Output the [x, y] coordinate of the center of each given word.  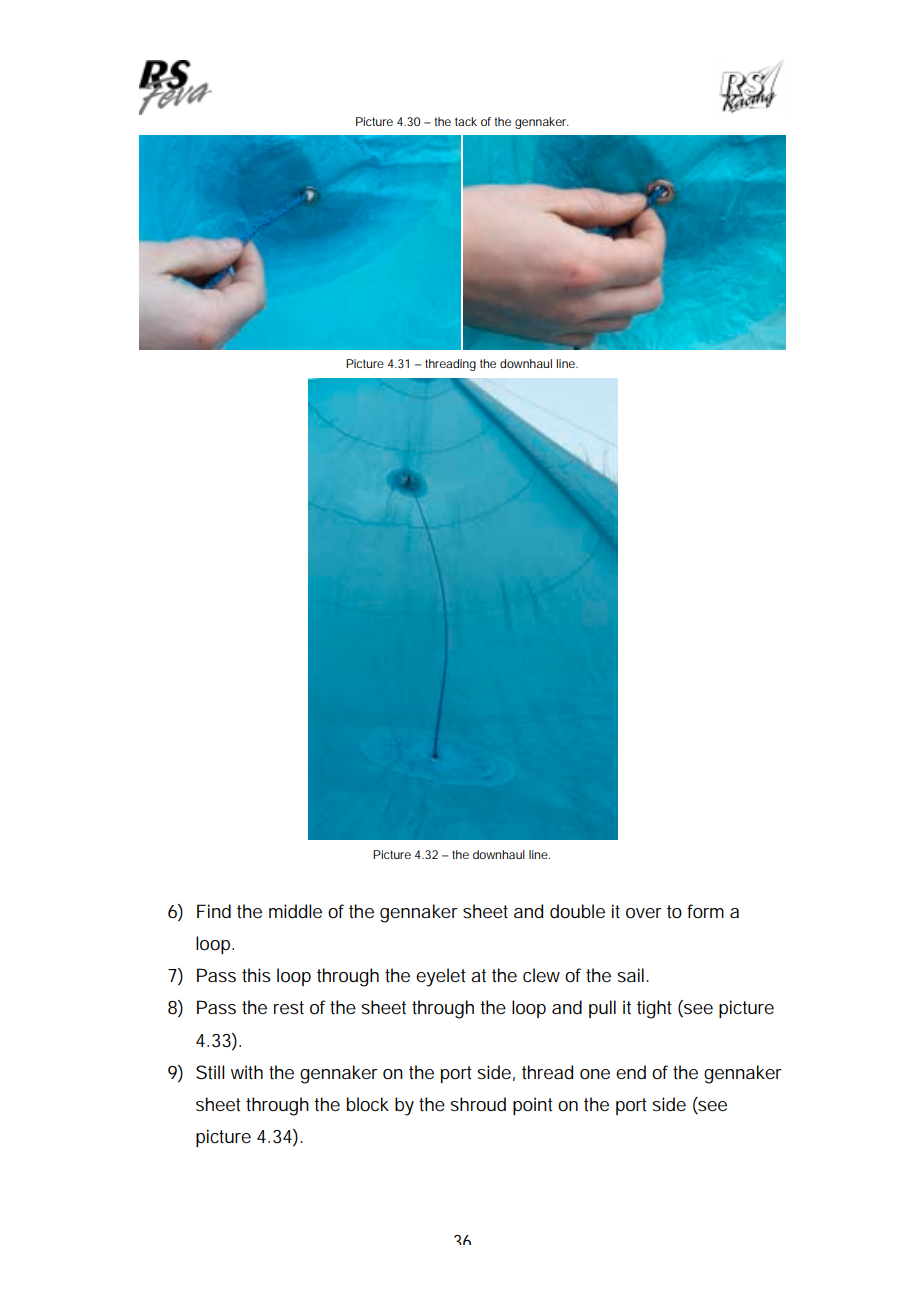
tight [654, 1009]
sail [630, 975]
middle [295, 911]
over [644, 913]
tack [466, 121]
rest [289, 1008]
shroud [478, 1104]
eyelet [441, 977]
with [247, 1072]
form [705, 911]
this [256, 975]
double [577, 911]
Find [214, 911]
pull [602, 1009]
